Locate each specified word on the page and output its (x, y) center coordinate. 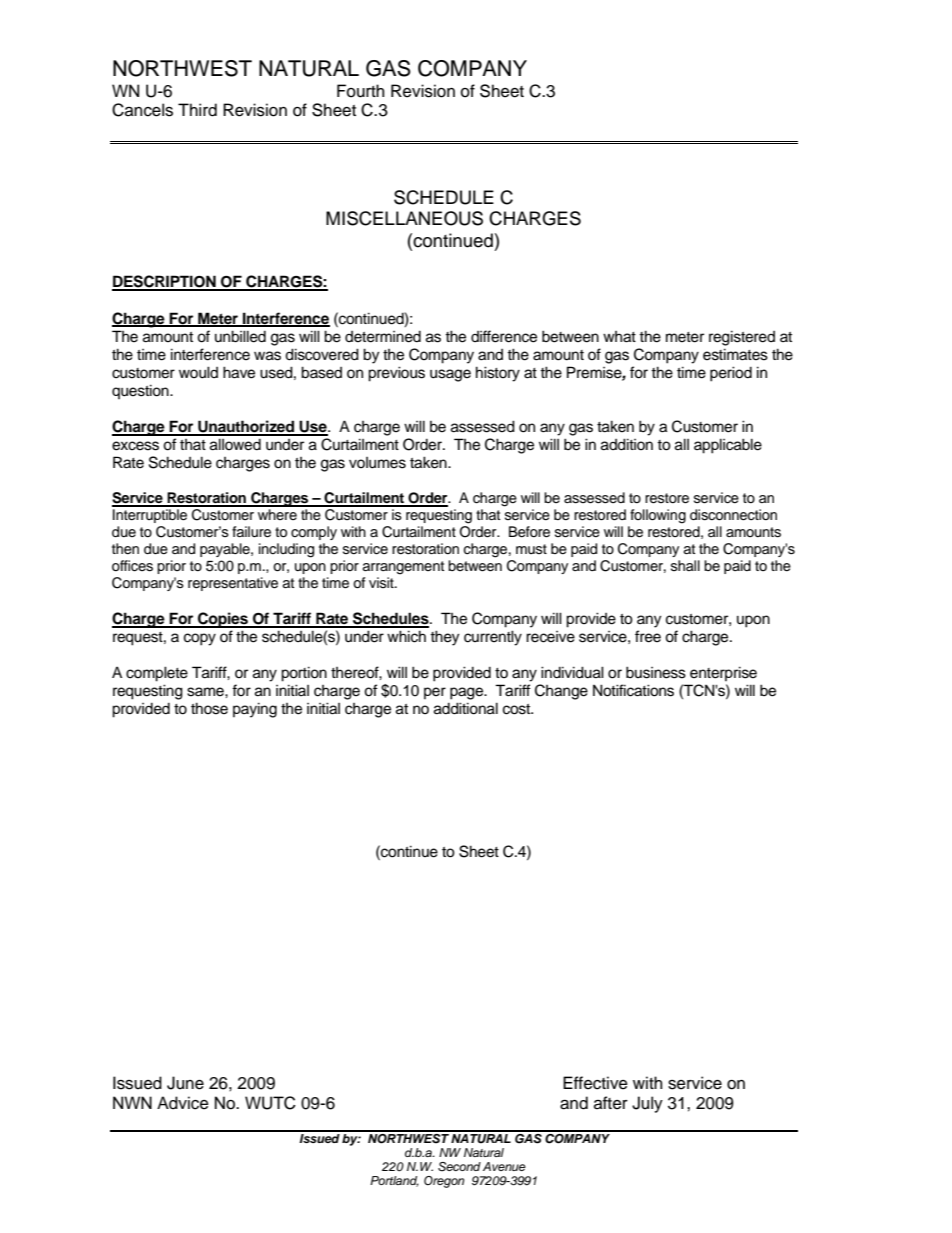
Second (459, 1167)
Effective (595, 1083)
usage (450, 375)
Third (197, 110)
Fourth (360, 91)
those (209, 708)
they (444, 638)
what (619, 337)
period (731, 374)
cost (518, 709)
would (198, 372)
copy (200, 639)
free (648, 636)
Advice (183, 1103)
